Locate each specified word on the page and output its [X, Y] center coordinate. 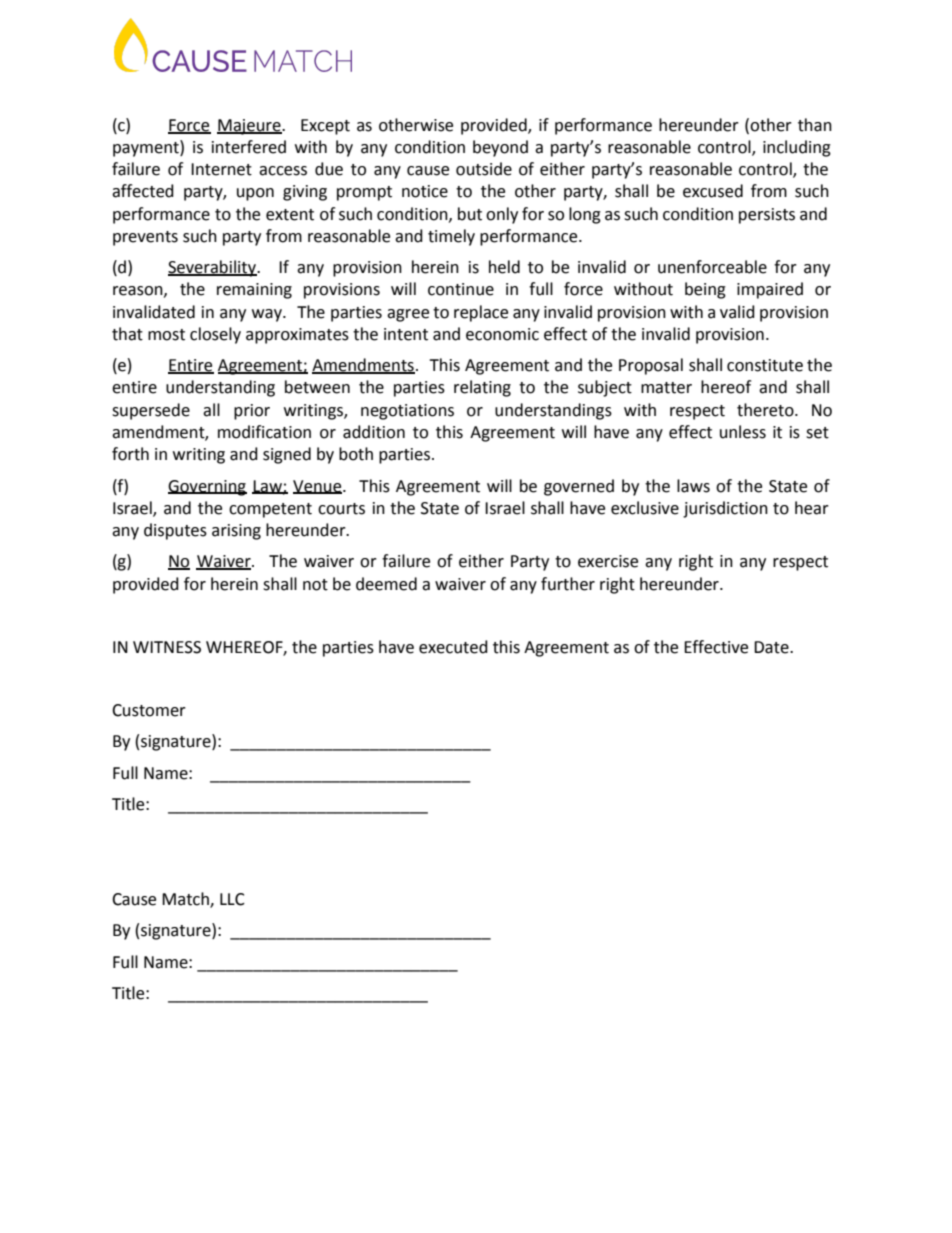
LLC [232, 899]
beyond [500, 148]
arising [236, 532]
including [797, 148]
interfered [249, 147]
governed [579, 487]
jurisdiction [725, 509]
